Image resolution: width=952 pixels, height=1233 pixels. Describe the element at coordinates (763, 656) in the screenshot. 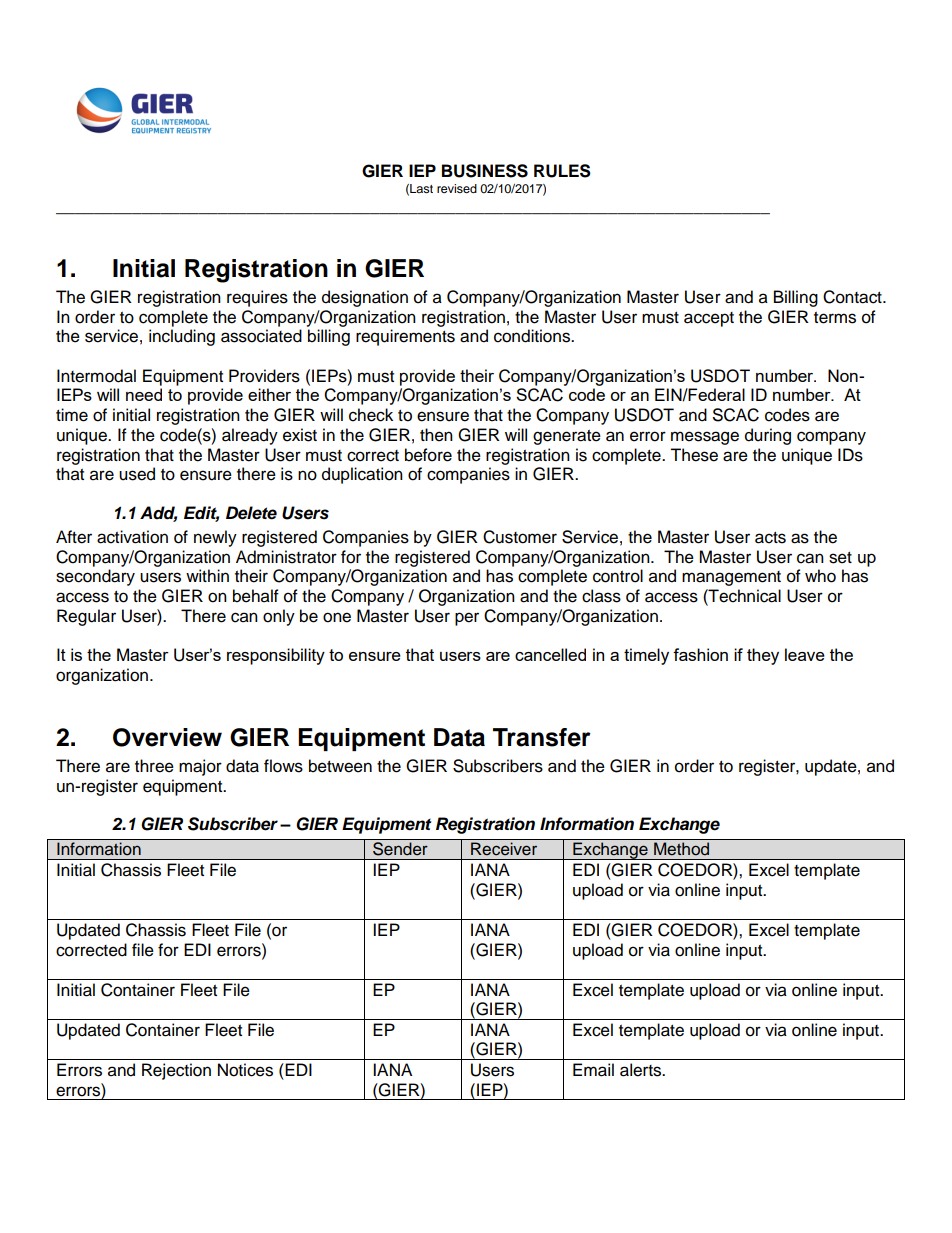

I see `they` at that location.
